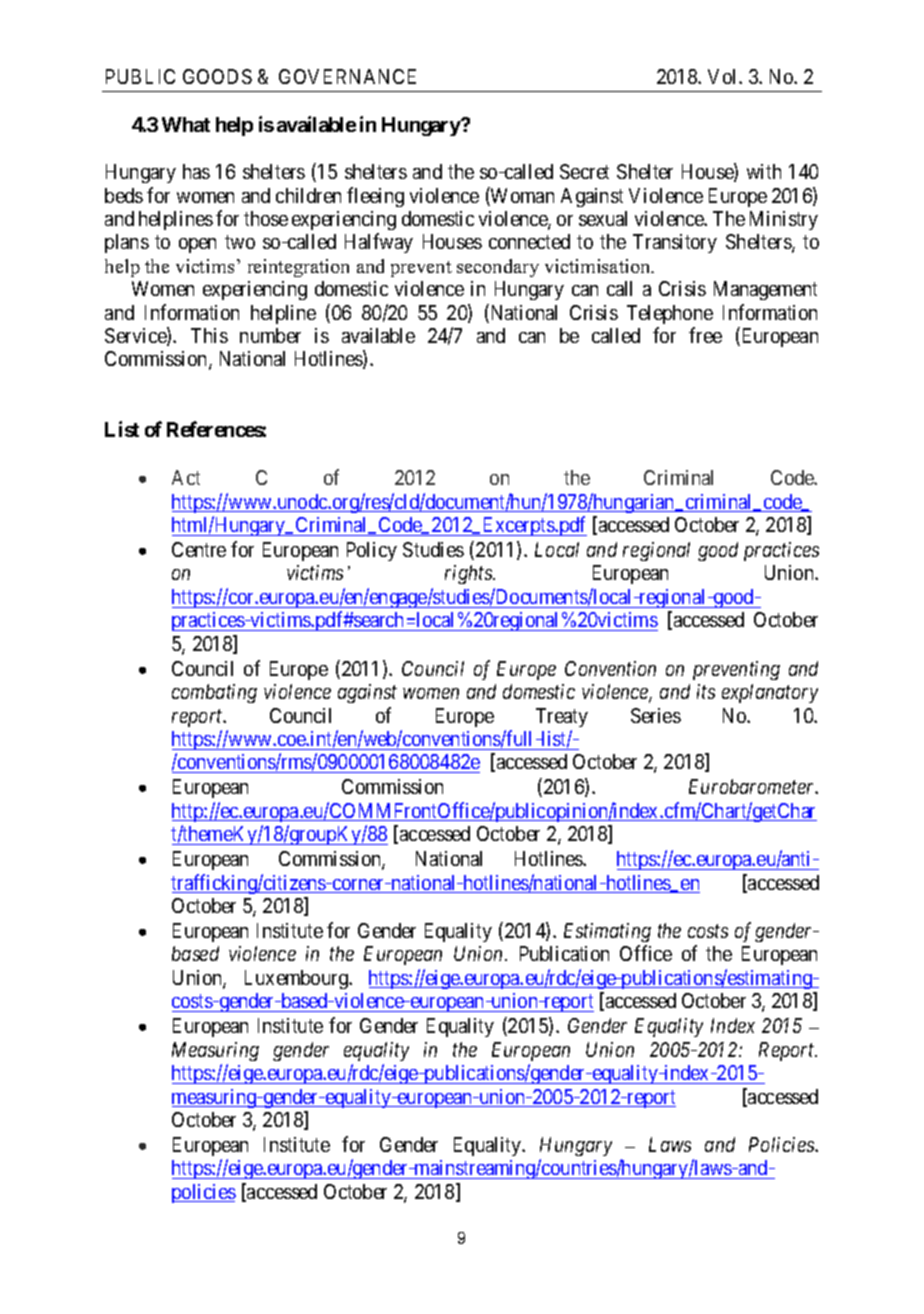  What do you see at coordinates (724, 76) in the document?
I see `Vol` at bounding box center [724, 76].
